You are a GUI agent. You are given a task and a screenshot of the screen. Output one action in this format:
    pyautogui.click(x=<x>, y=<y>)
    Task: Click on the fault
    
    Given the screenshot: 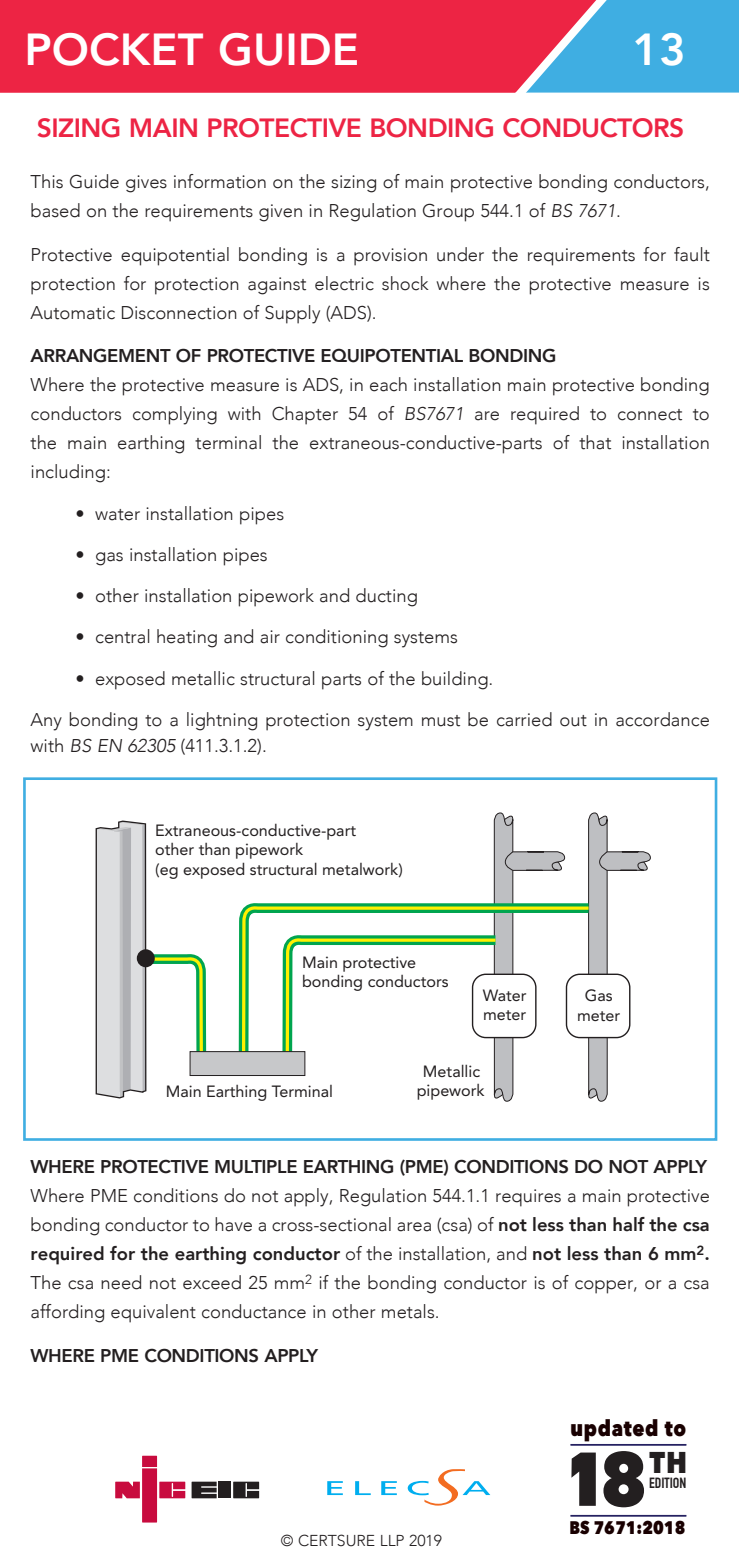 What is the action you would take?
    pyautogui.click(x=692, y=254)
